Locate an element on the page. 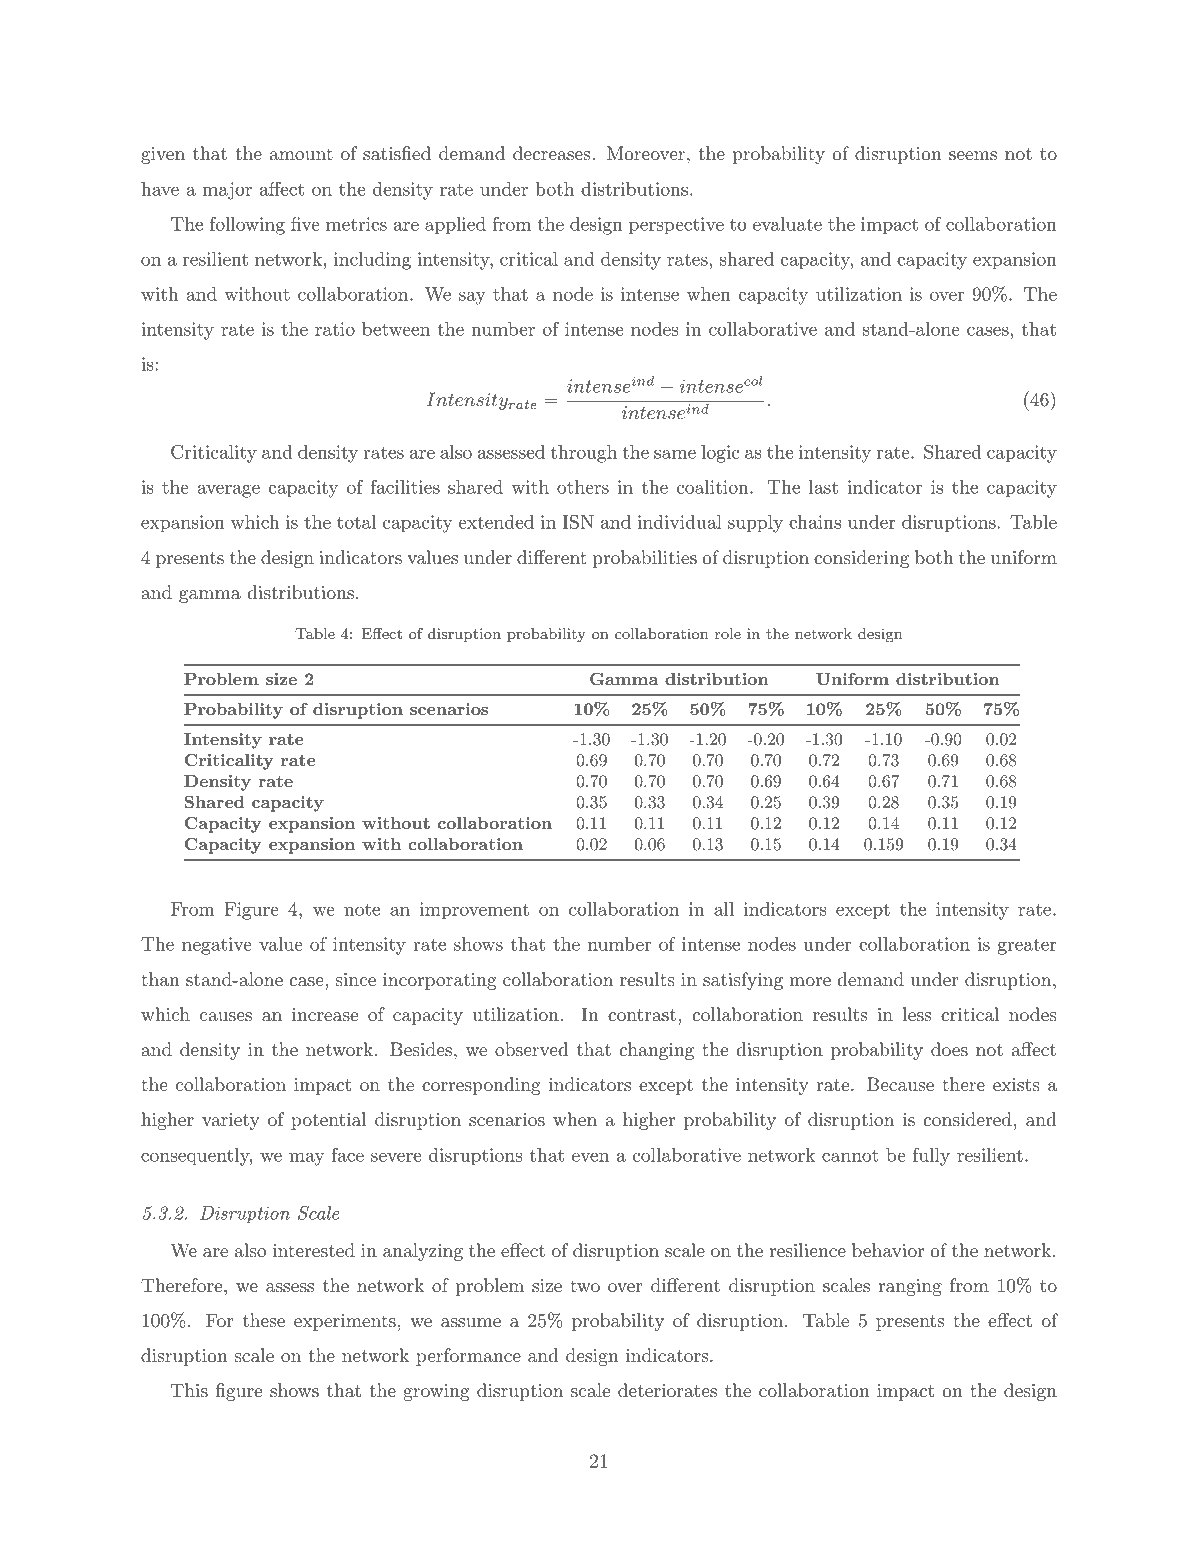 The width and height of the page is (1198, 1550). considering is located at coordinates (861, 559).
